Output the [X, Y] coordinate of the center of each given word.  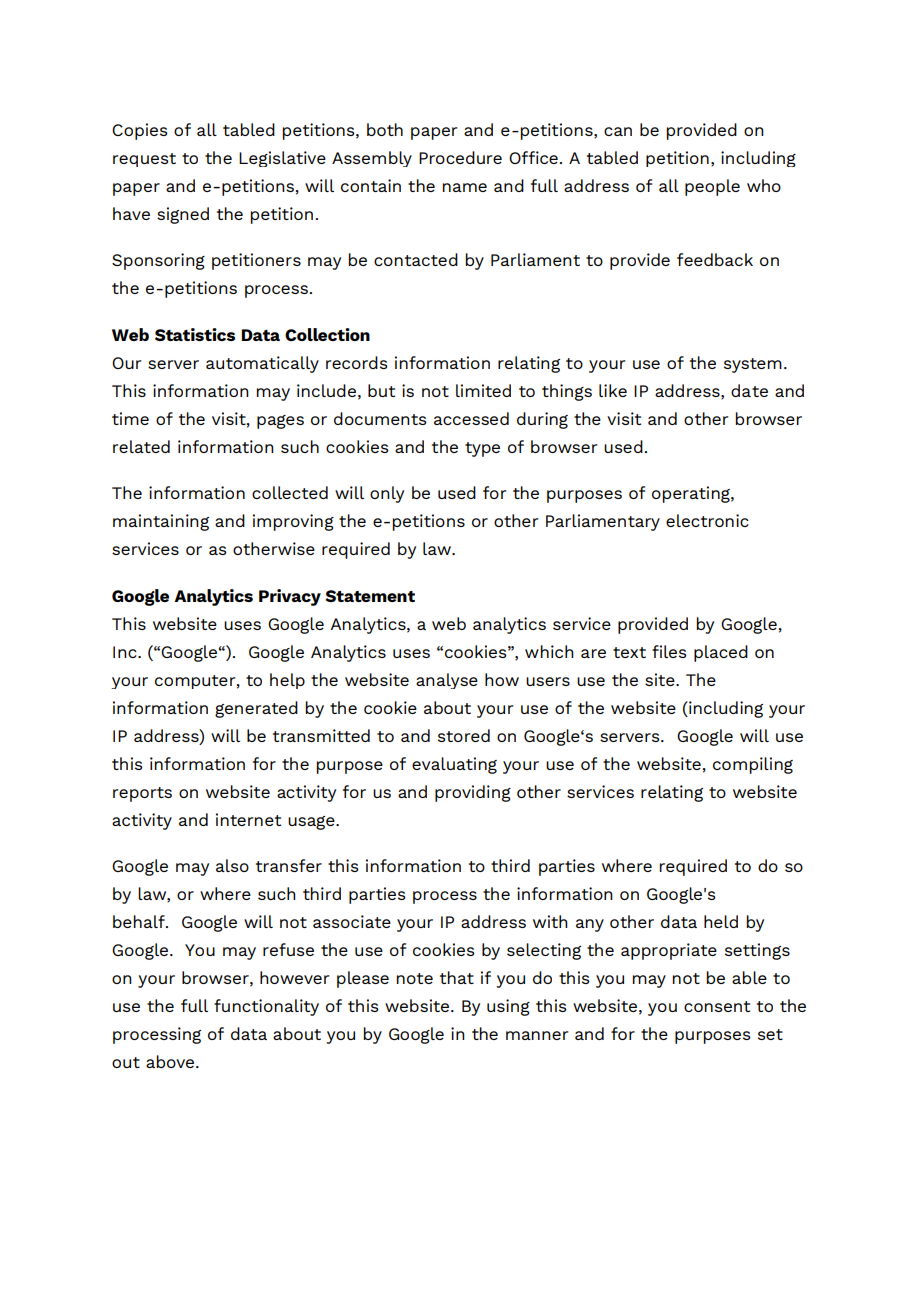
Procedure [460, 157]
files [669, 651]
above [171, 1061]
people [712, 187]
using [508, 1007]
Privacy [290, 597]
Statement [370, 596]
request [144, 160]
